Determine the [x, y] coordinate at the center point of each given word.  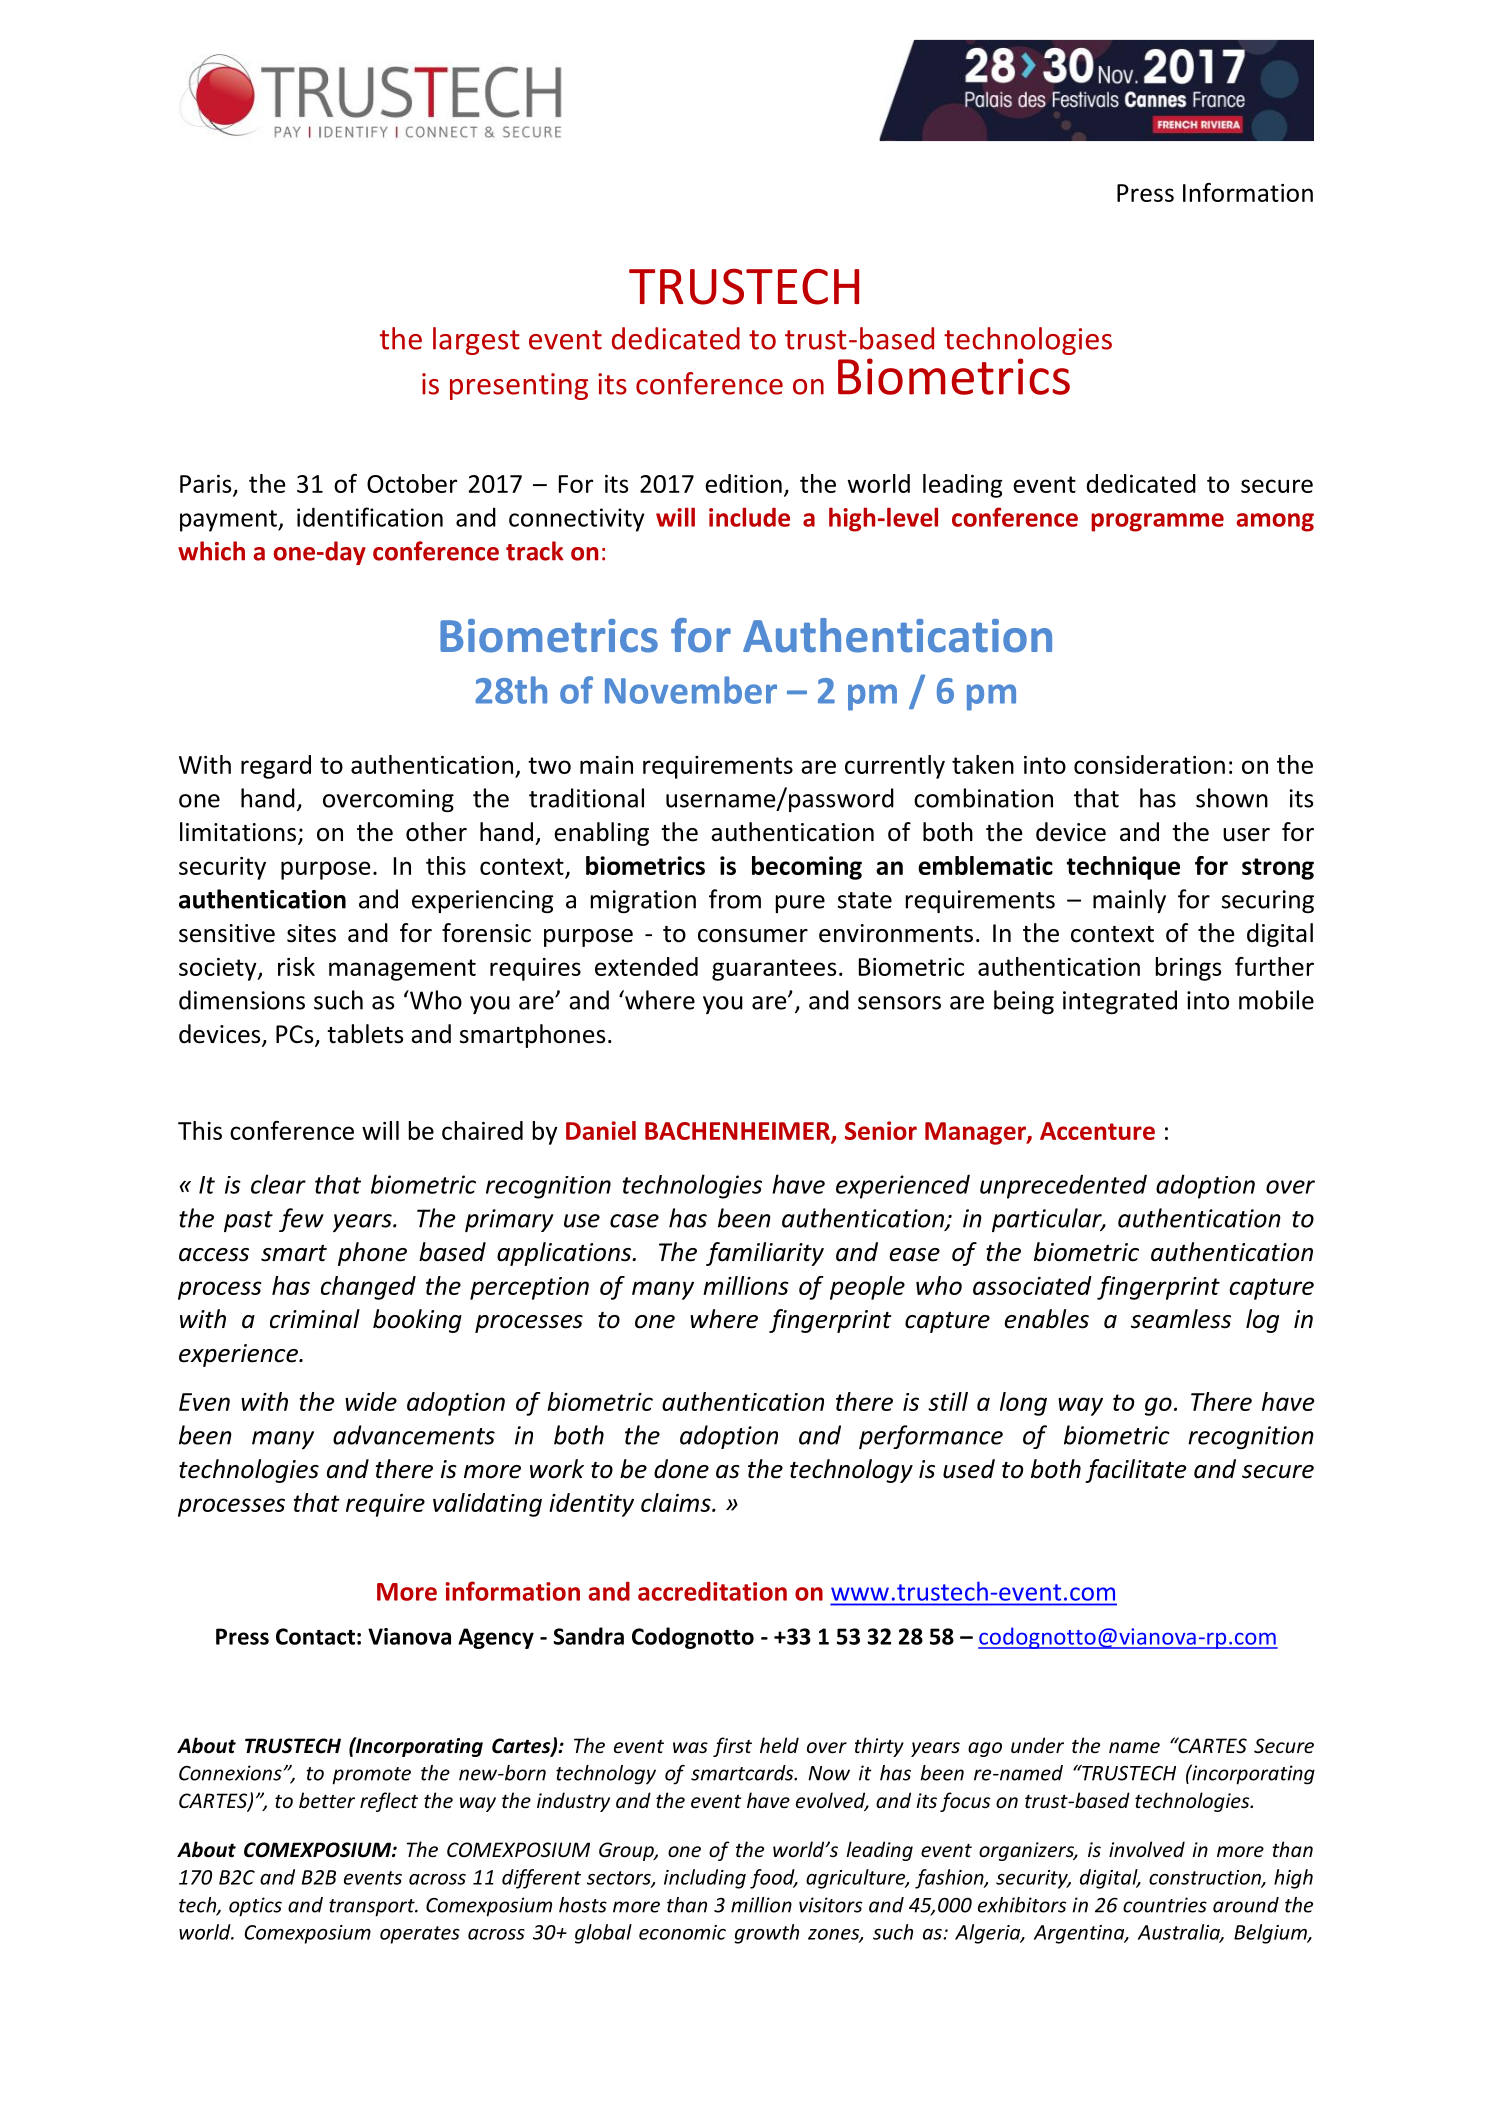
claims [677, 1502]
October [412, 483]
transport [373, 1908]
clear [278, 1184]
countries [1165, 1905]
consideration [1149, 764]
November [691, 690]
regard [276, 767]
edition [743, 483]
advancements [414, 1435]
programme [1157, 522]
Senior [881, 1130]
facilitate [1135, 1471]
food [773, 1879]
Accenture [1097, 1131]
